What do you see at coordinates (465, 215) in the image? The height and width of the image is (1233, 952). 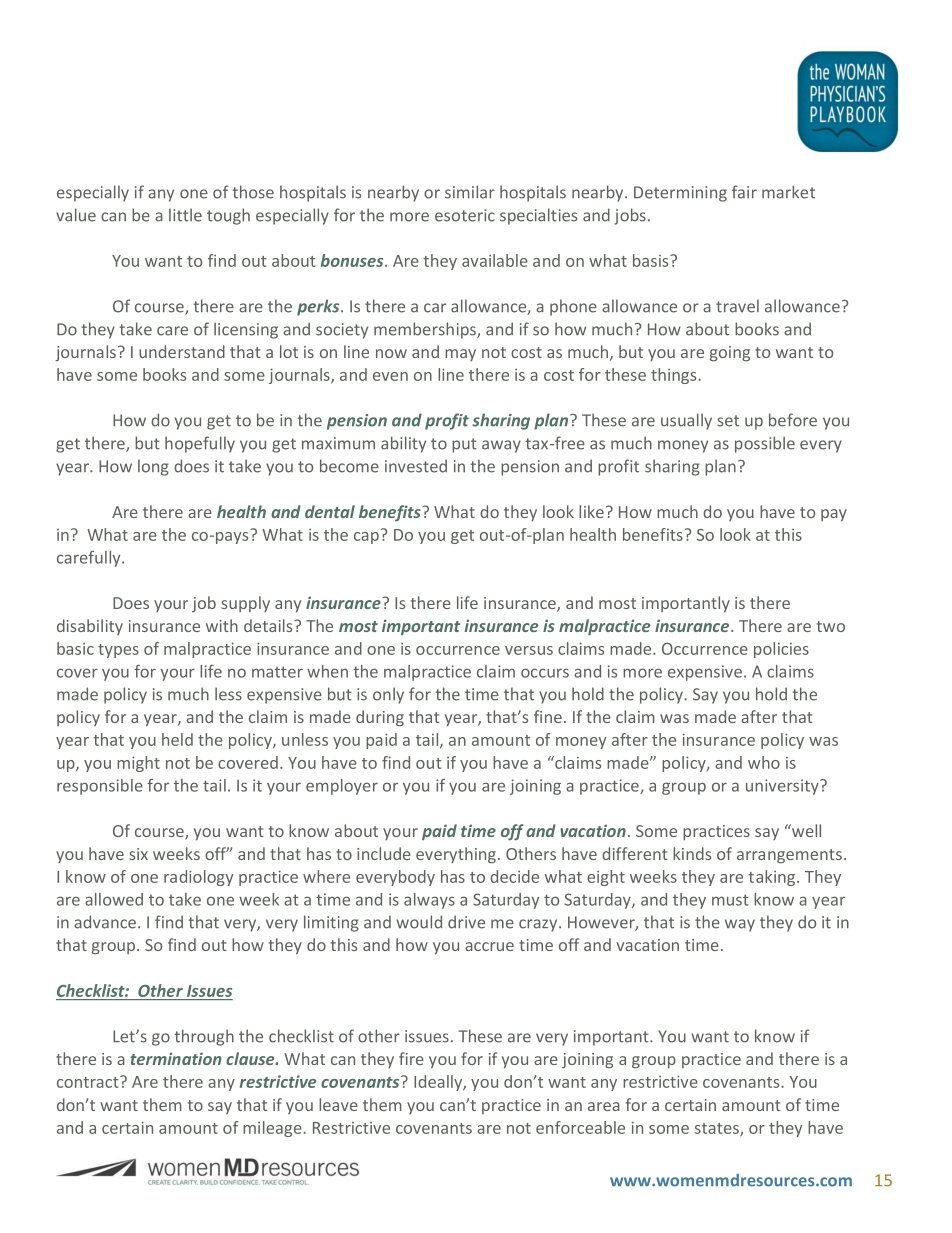 I see `esoteric` at bounding box center [465, 215].
